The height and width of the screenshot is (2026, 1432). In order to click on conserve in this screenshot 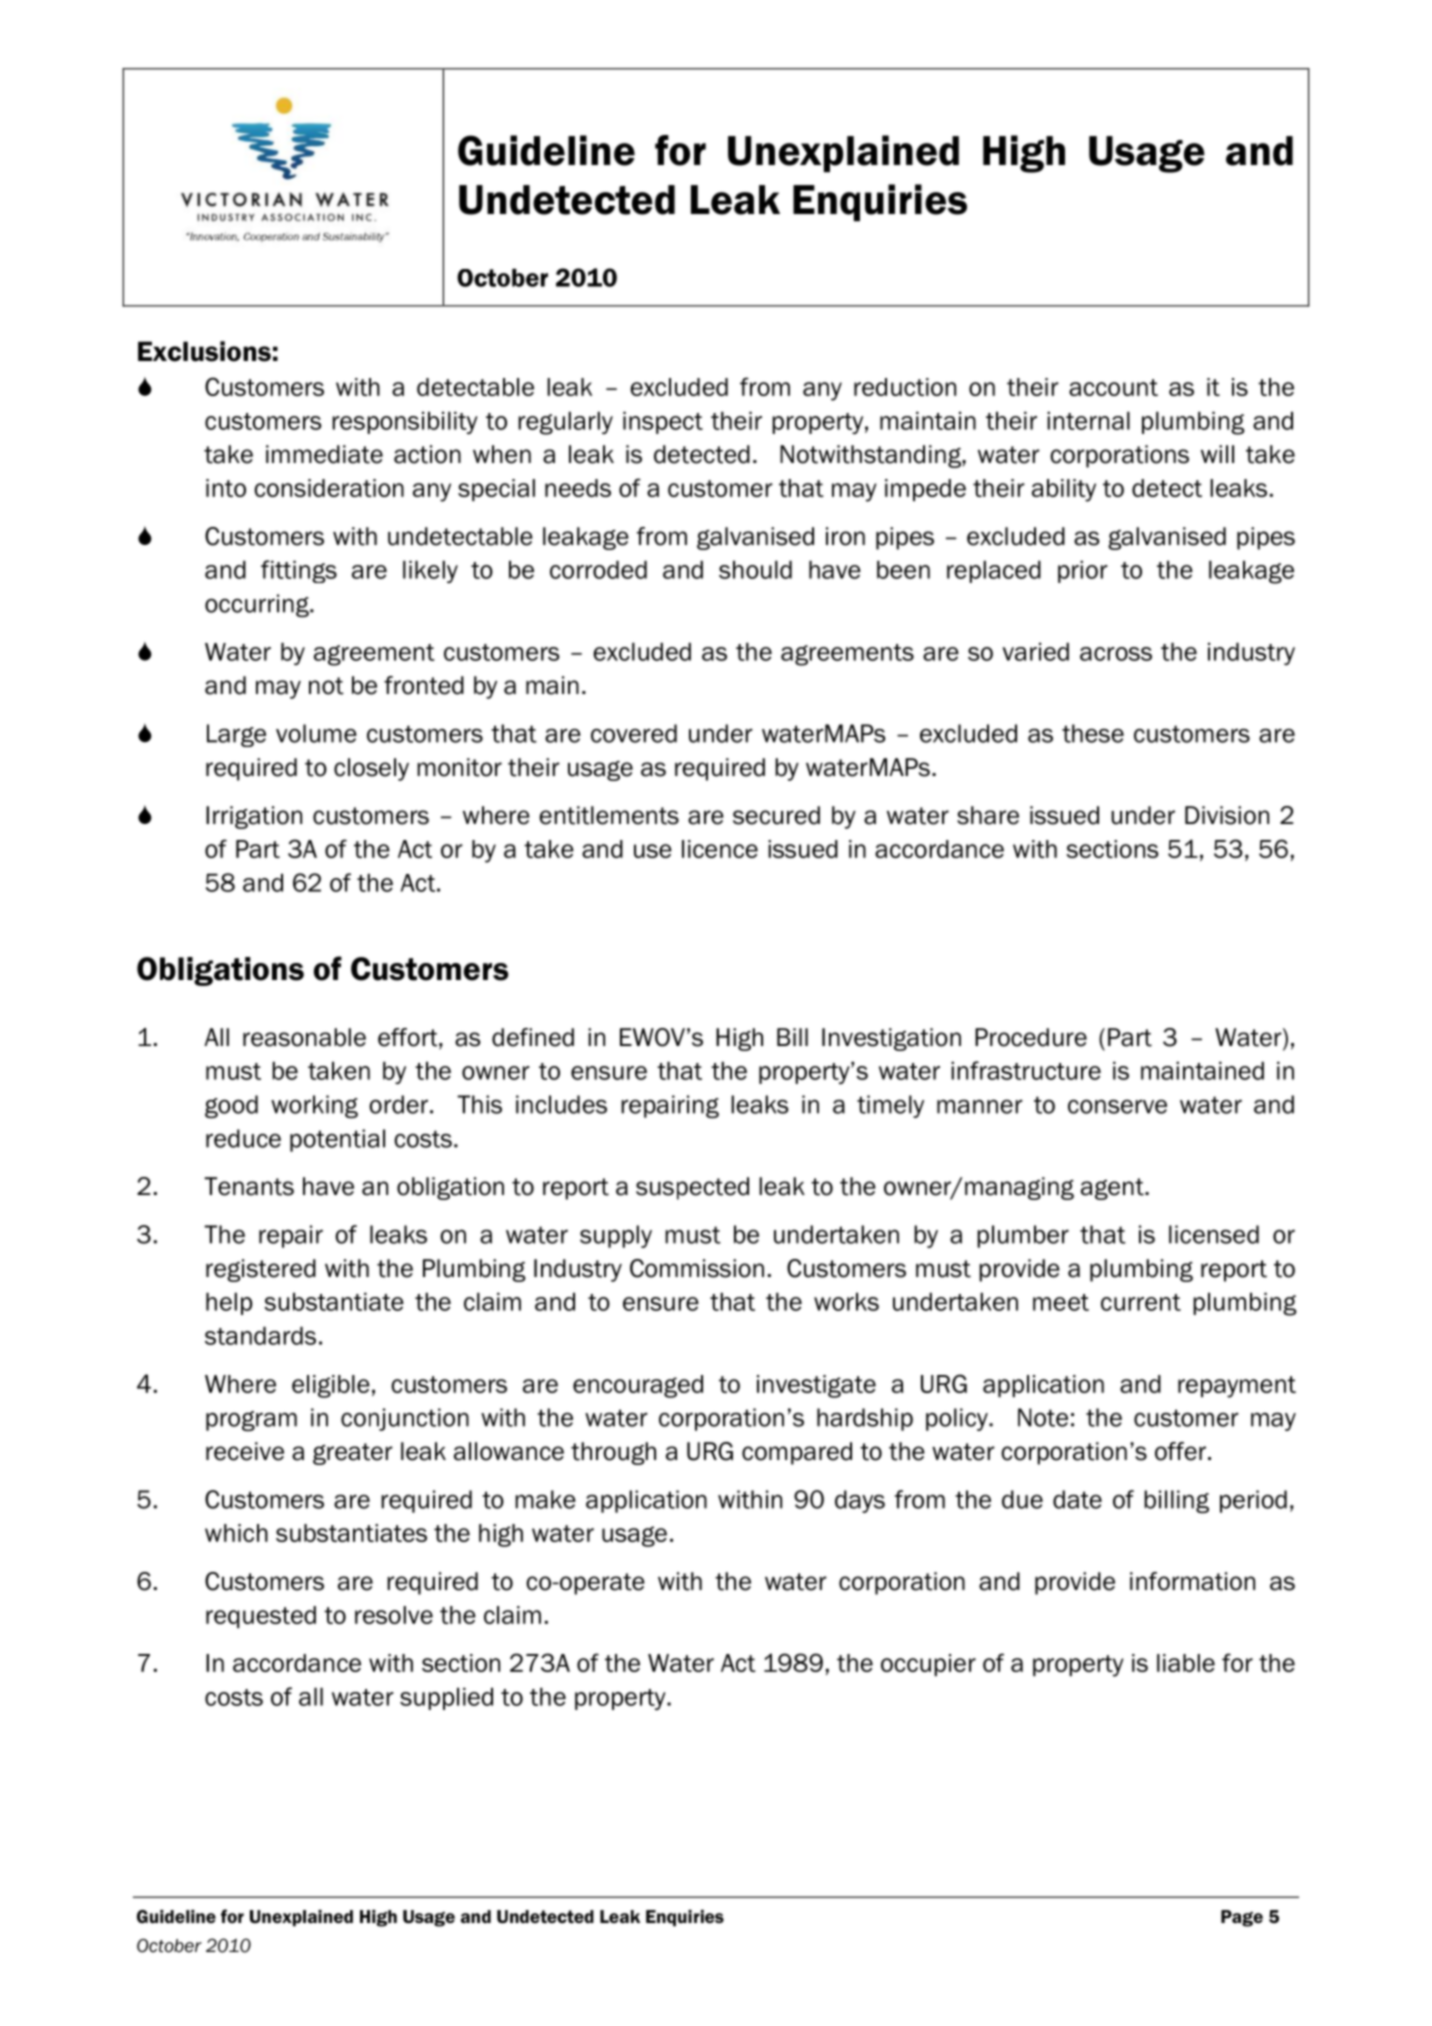, I will do `click(1117, 1106)`.
